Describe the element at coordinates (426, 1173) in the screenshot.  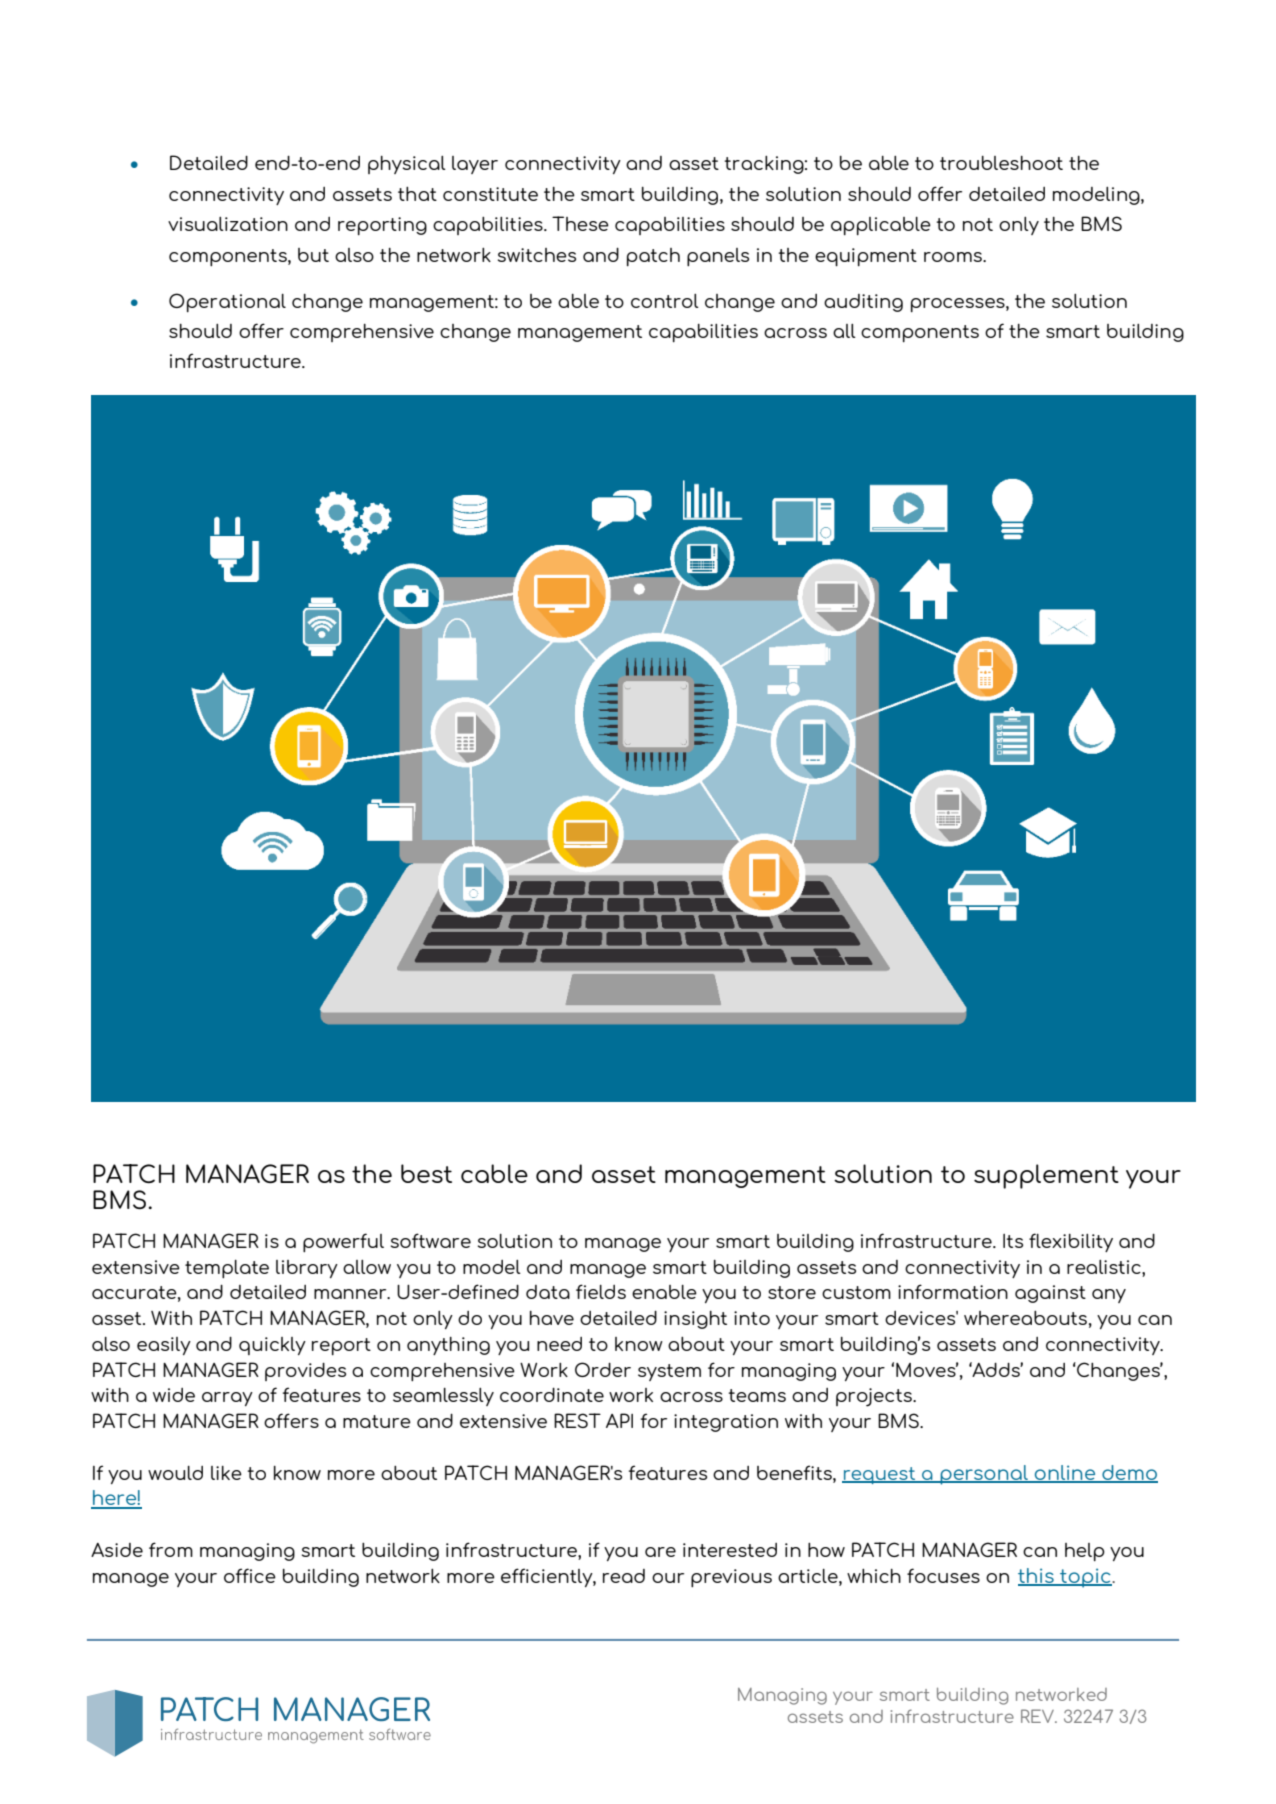
I see `best` at that location.
